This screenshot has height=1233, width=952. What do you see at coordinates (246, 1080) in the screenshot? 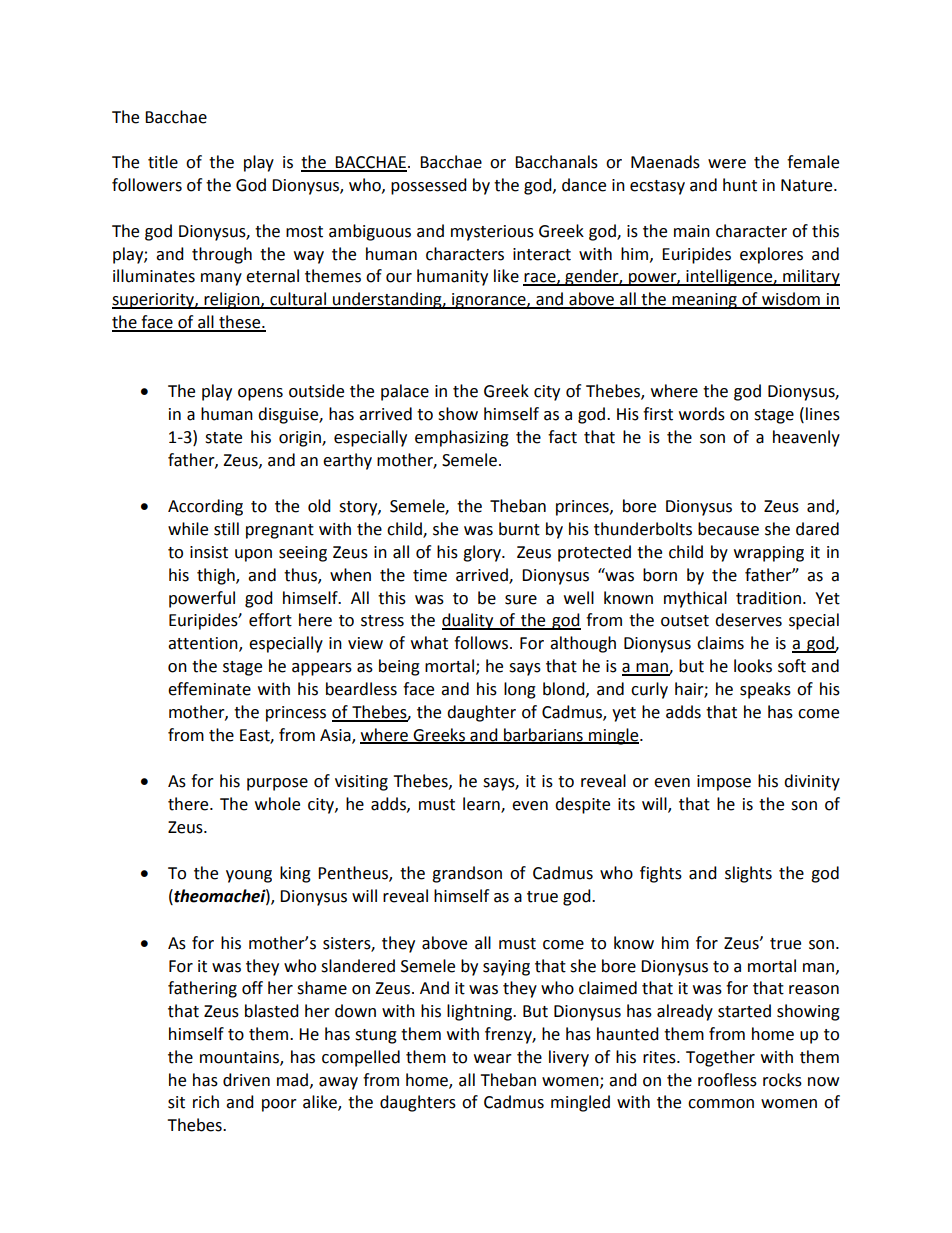
I see `driven` at bounding box center [246, 1080].
